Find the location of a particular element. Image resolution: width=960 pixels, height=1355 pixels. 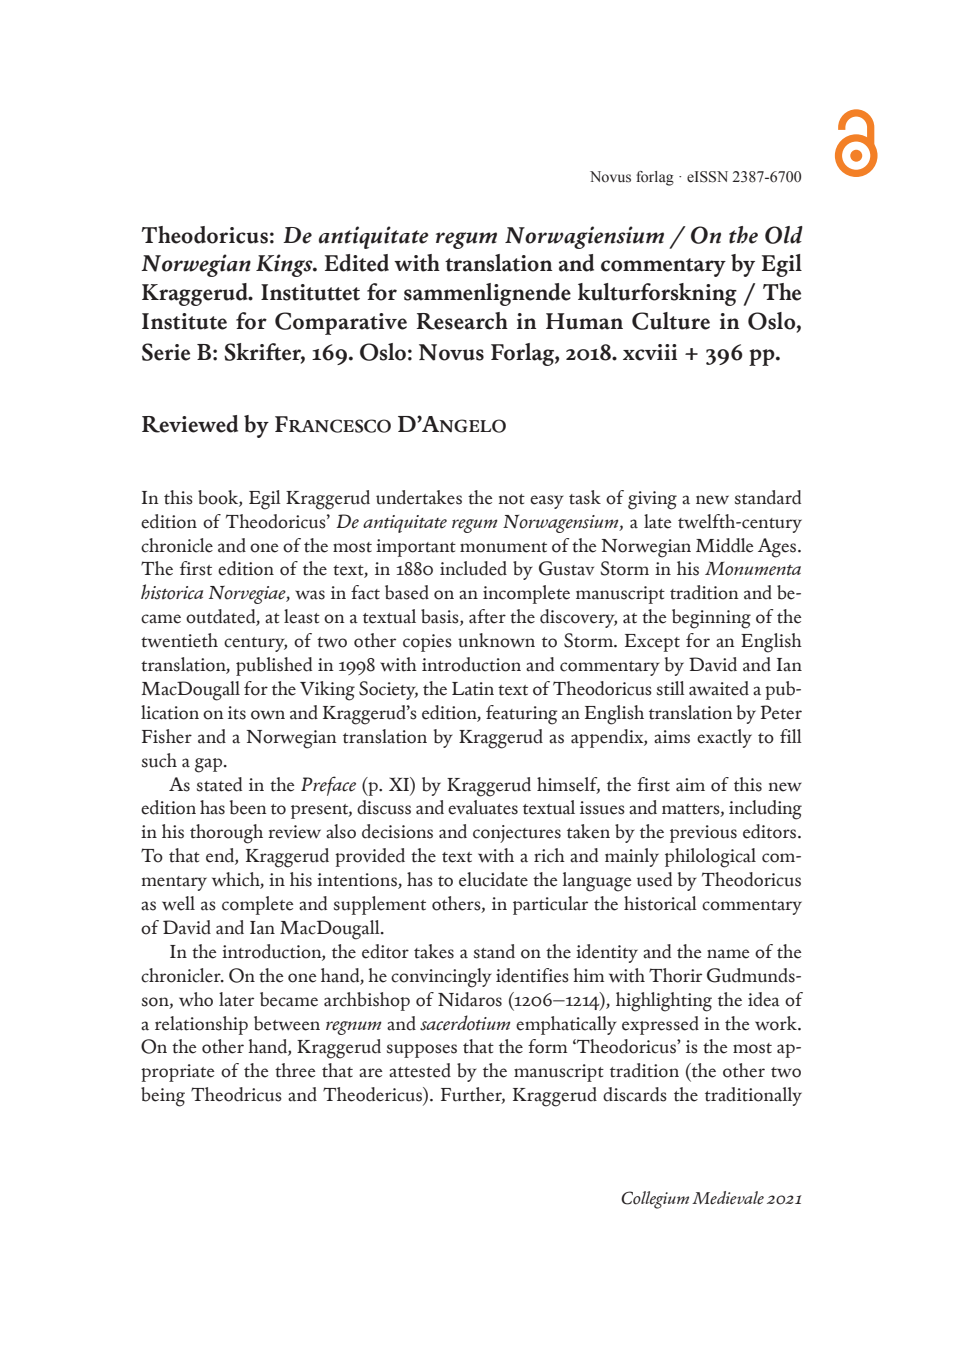

Latin is located at coordinates (473, 689).
